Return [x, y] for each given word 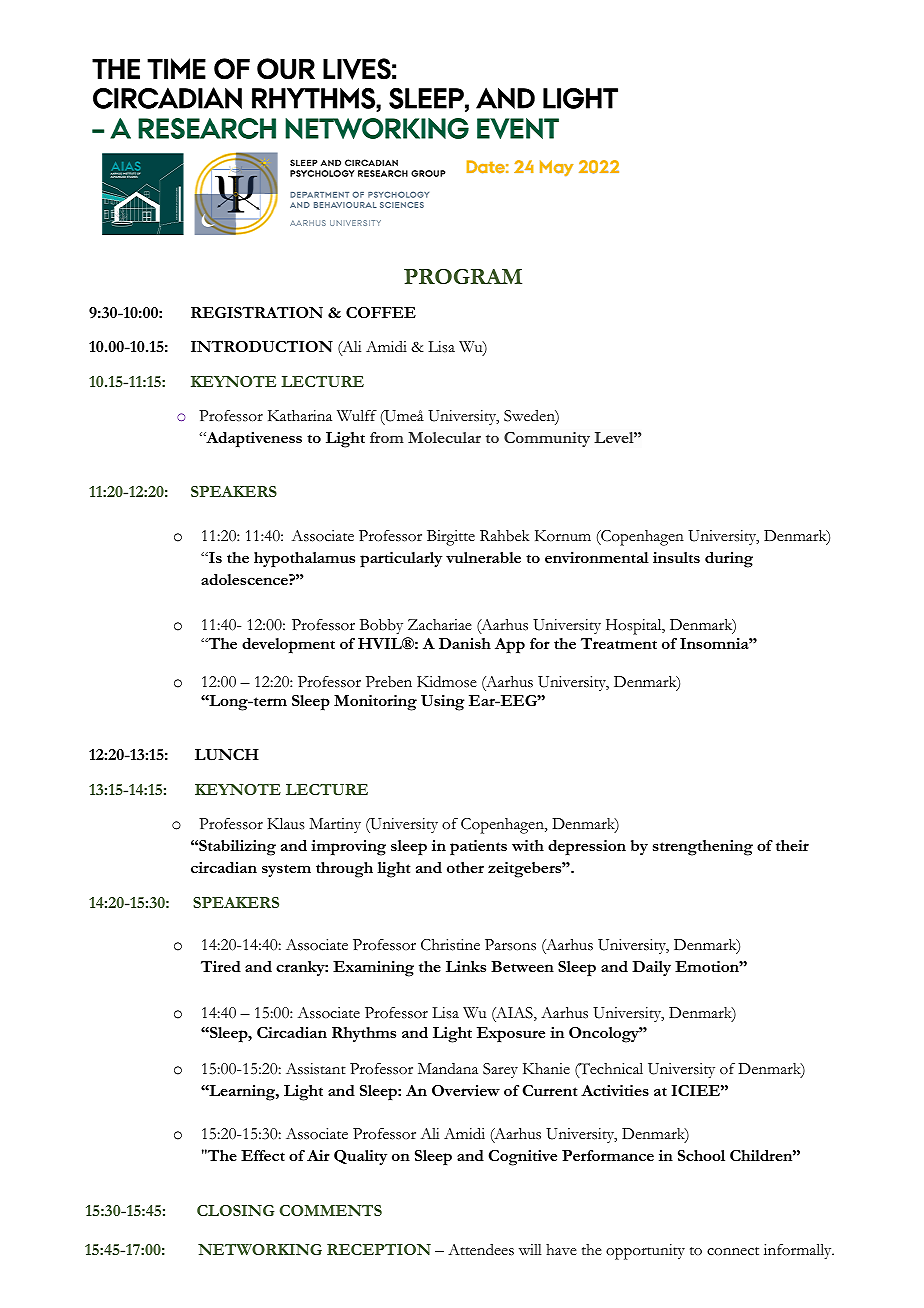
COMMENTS [331, 1210]
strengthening [703, 848]
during [729, 560]
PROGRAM [463, 276]
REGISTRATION [257, 312]
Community [547, 439]
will [530, 1249]
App [510, 646]
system [286, 870]
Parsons [510, 945]
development [288, 646]
